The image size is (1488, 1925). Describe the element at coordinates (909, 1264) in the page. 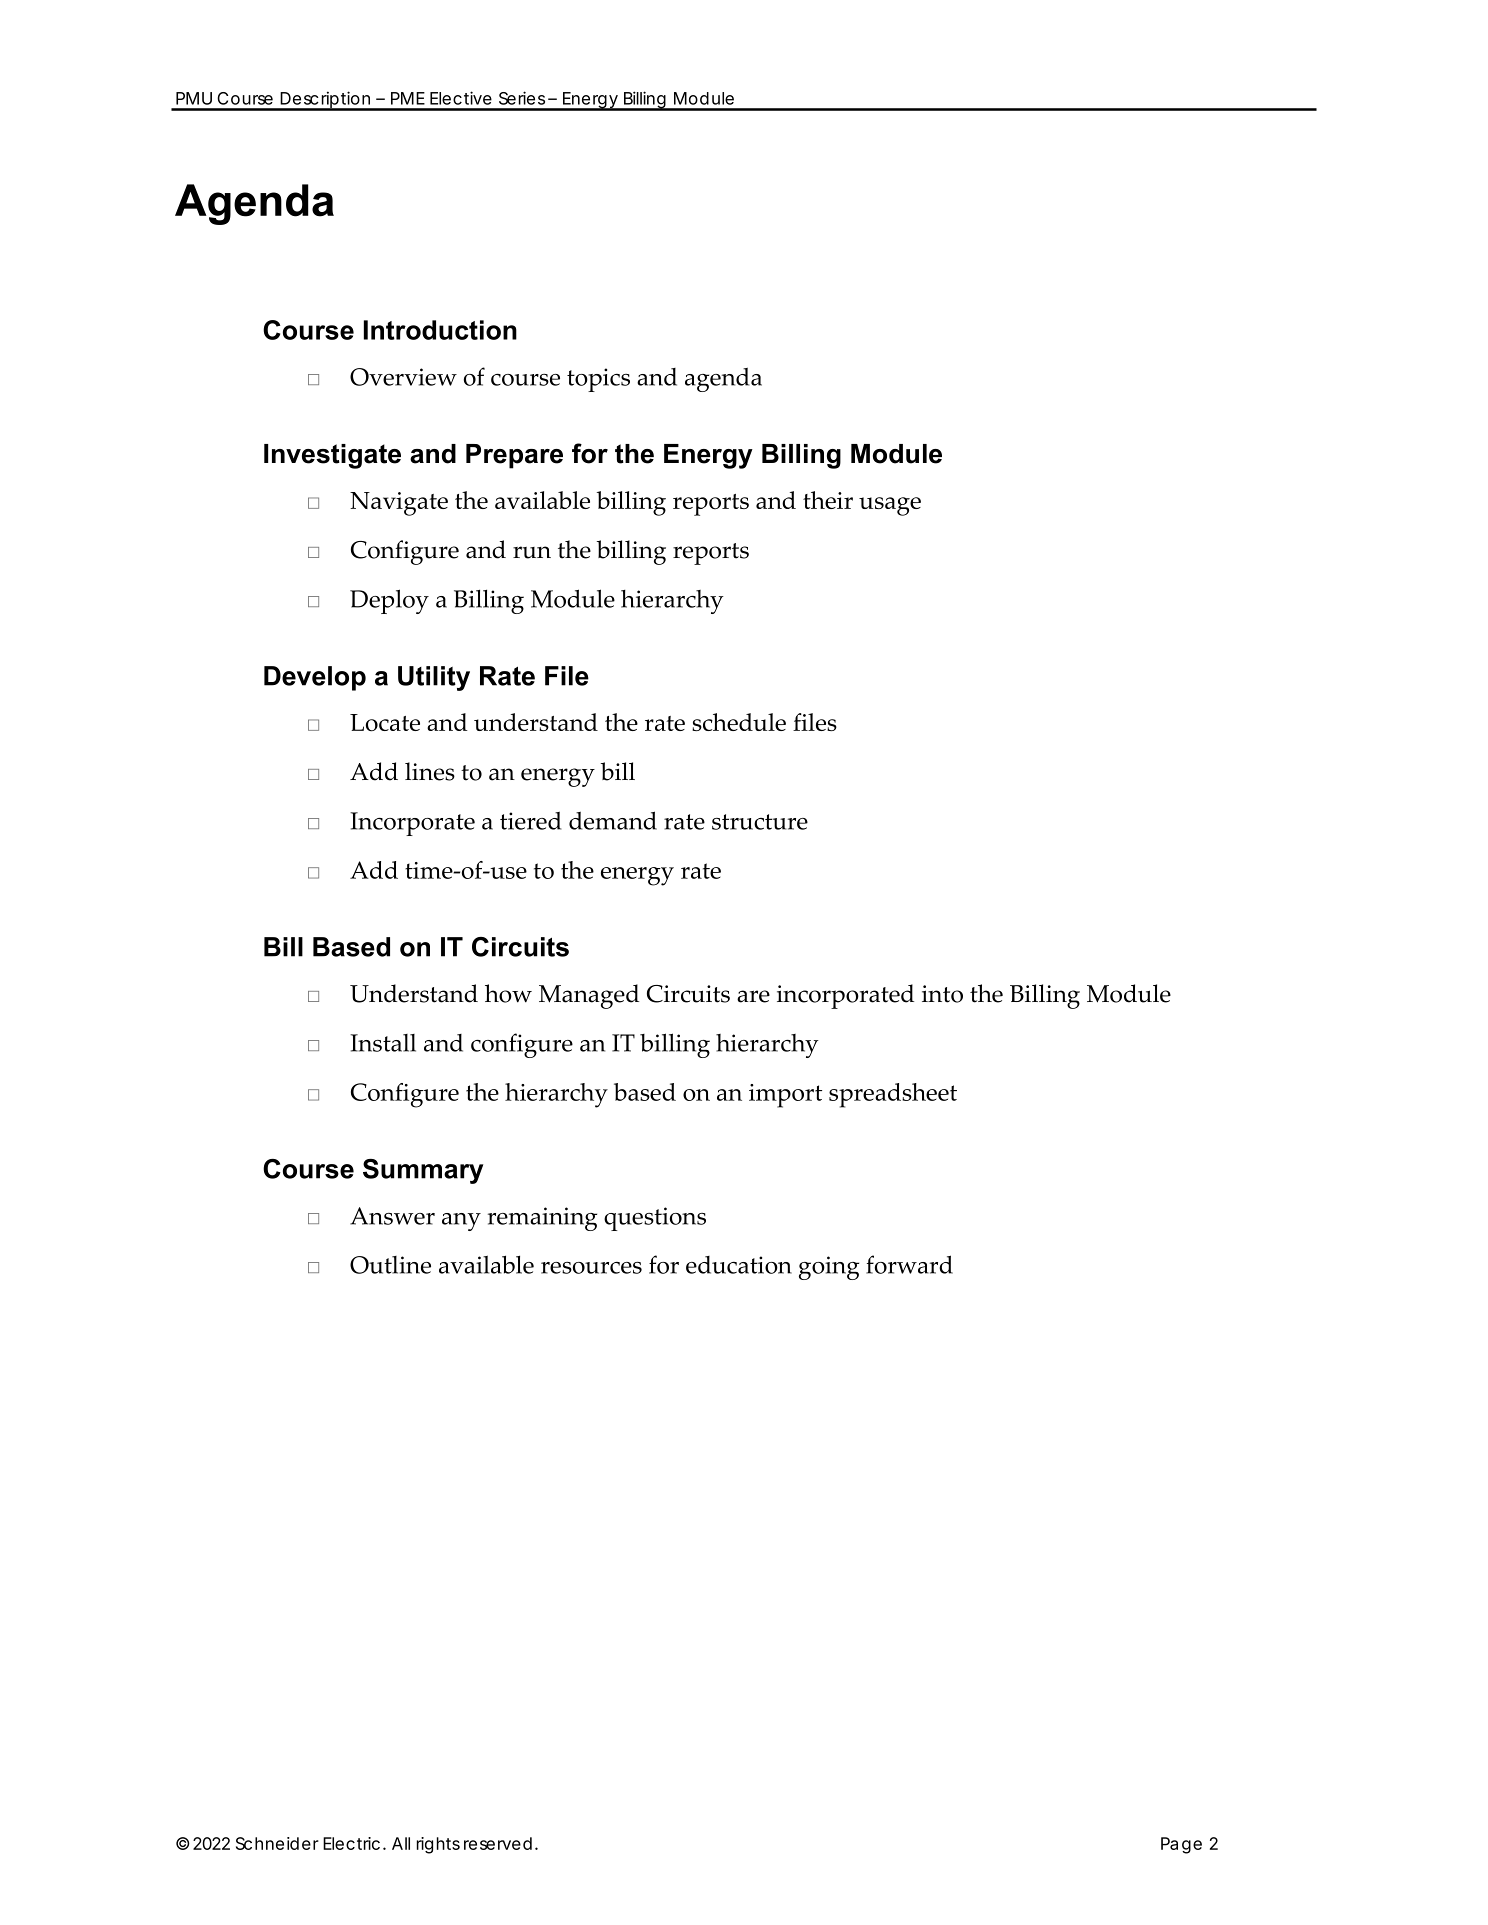

I see `forward` at that location.
